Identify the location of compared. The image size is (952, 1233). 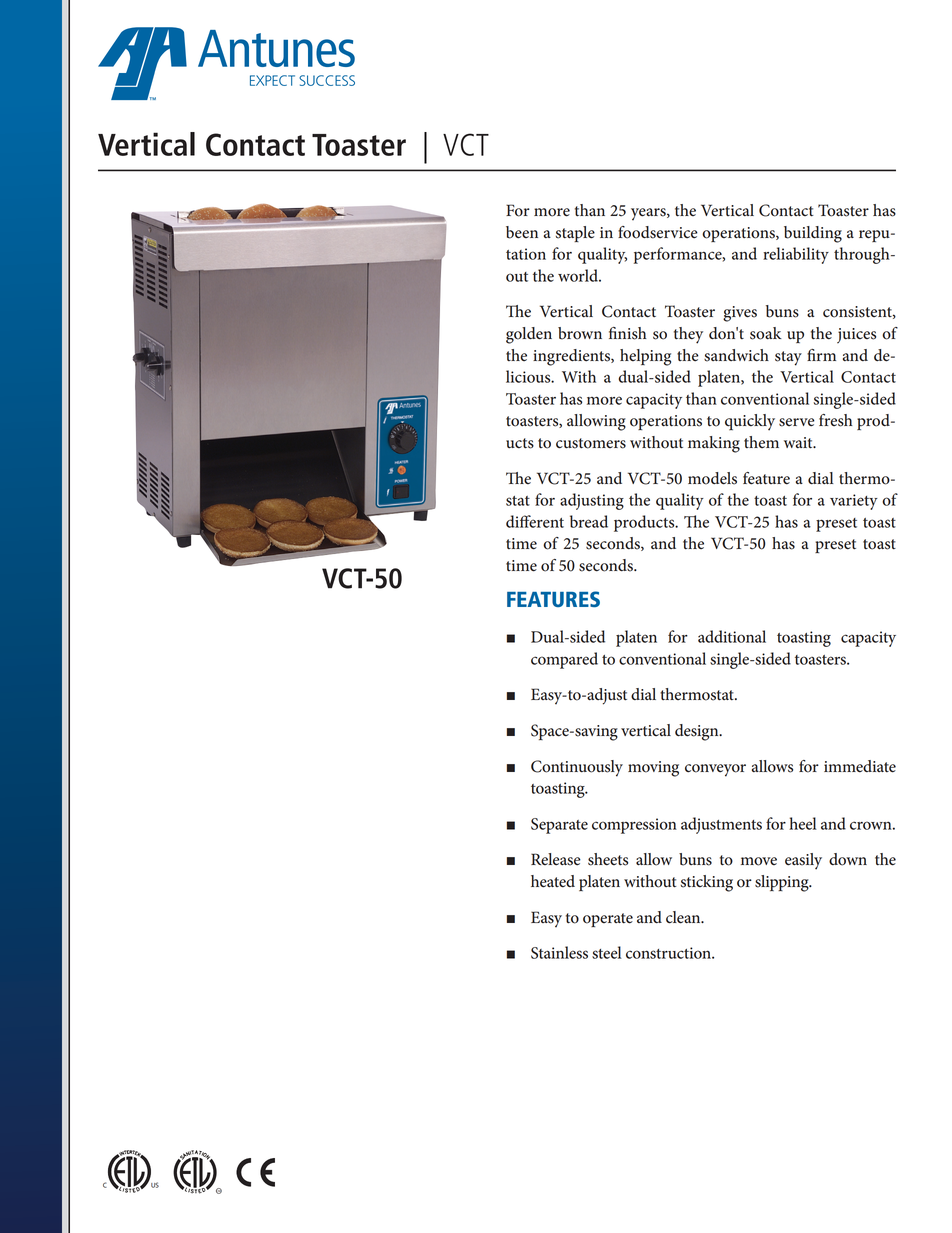
(564, 660).
